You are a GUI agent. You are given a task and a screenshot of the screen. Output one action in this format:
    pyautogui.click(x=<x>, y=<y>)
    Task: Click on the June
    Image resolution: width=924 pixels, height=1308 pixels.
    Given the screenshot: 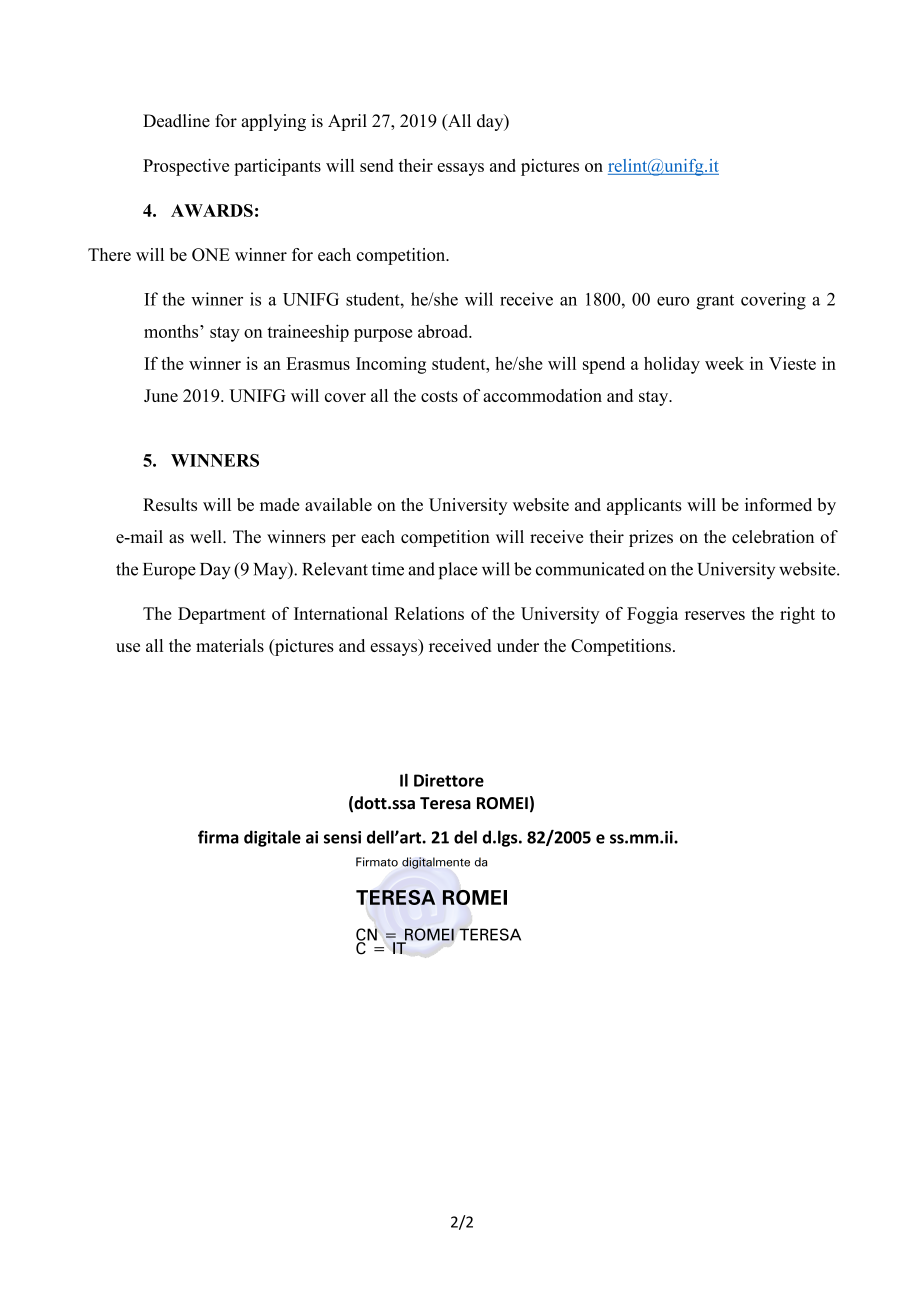 What is the action you would take?
    pyautogui.click(x=161, y=395)
